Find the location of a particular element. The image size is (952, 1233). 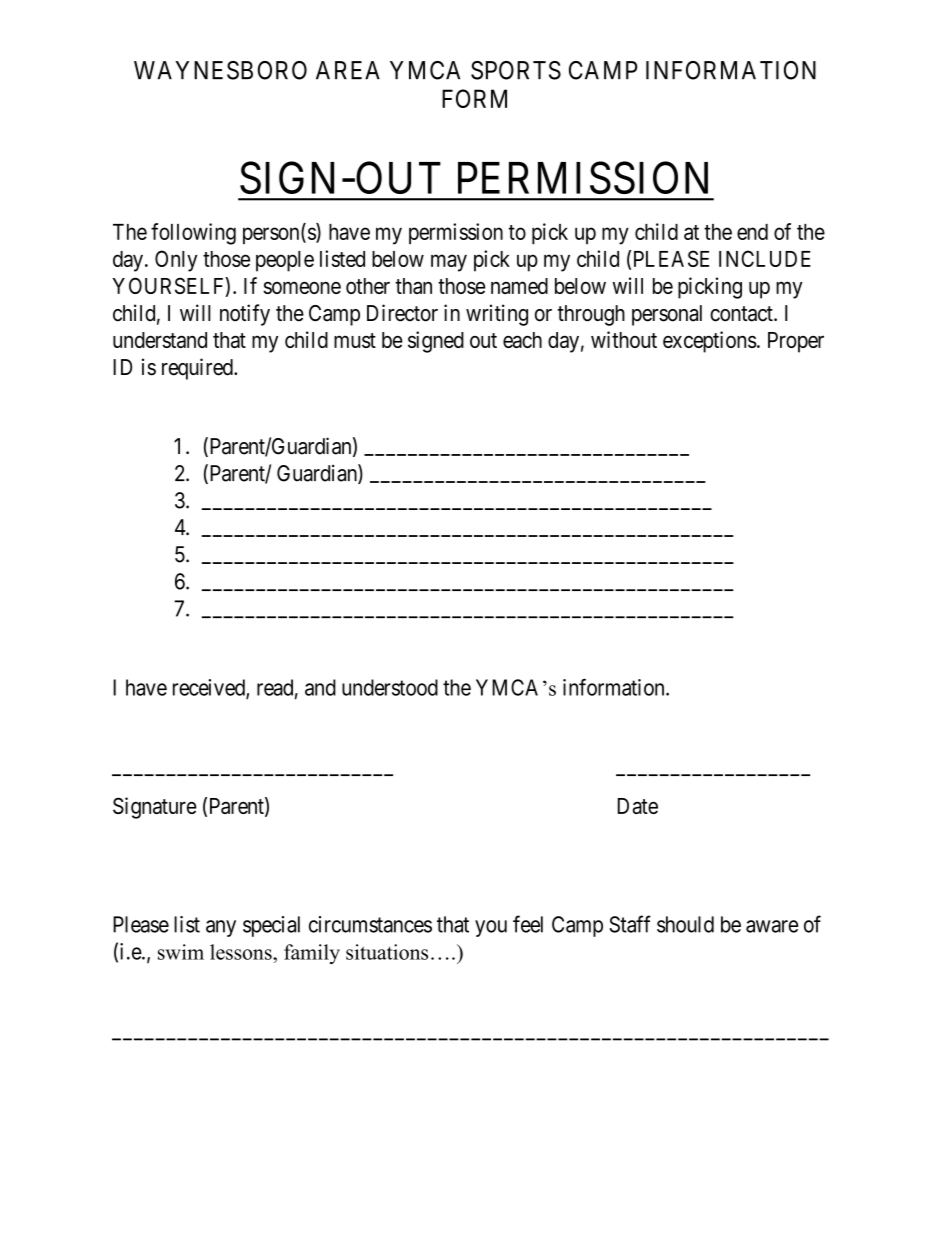

received is located at coordinates (210, 688).
